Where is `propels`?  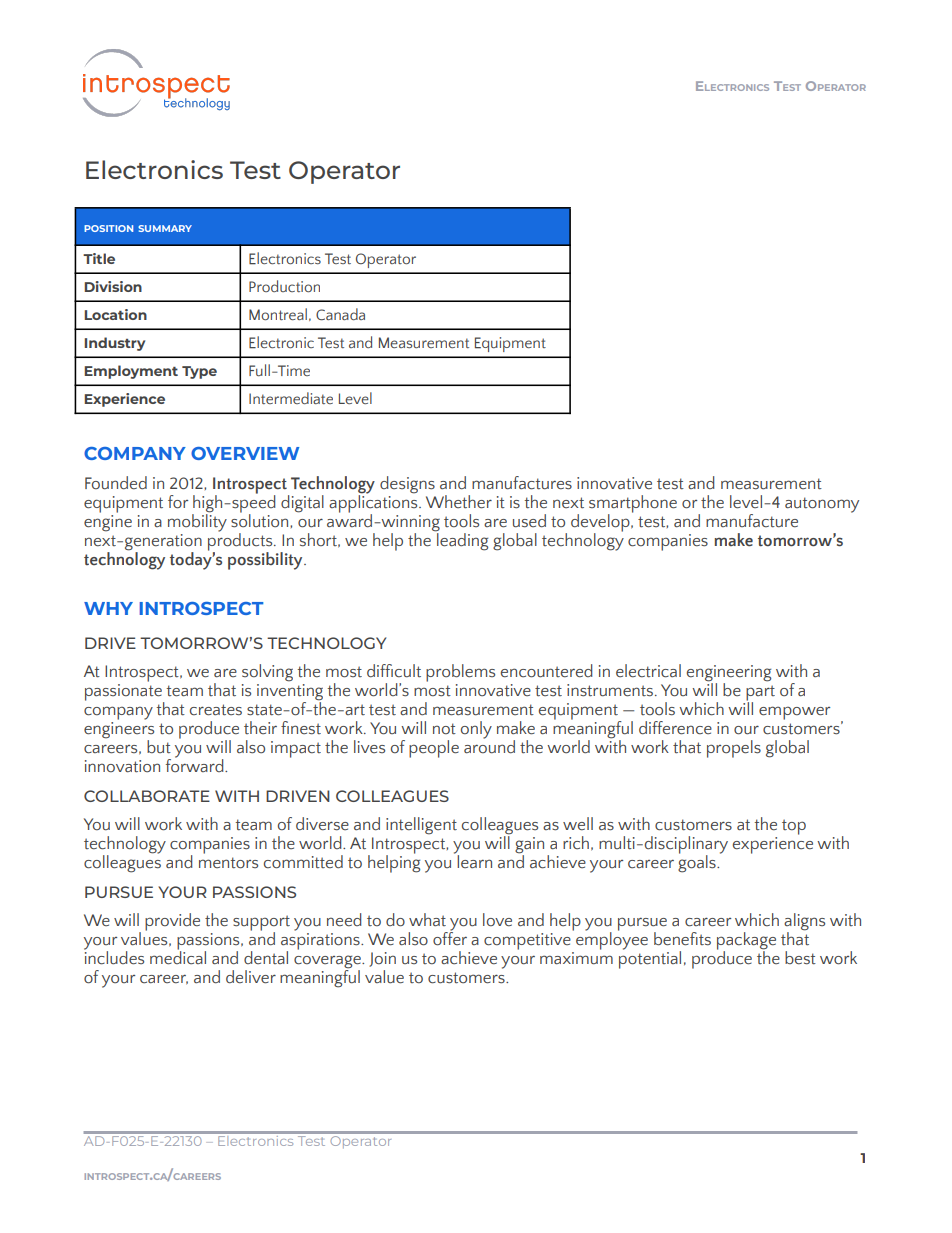 propels is located at coordinates (734, 749).
